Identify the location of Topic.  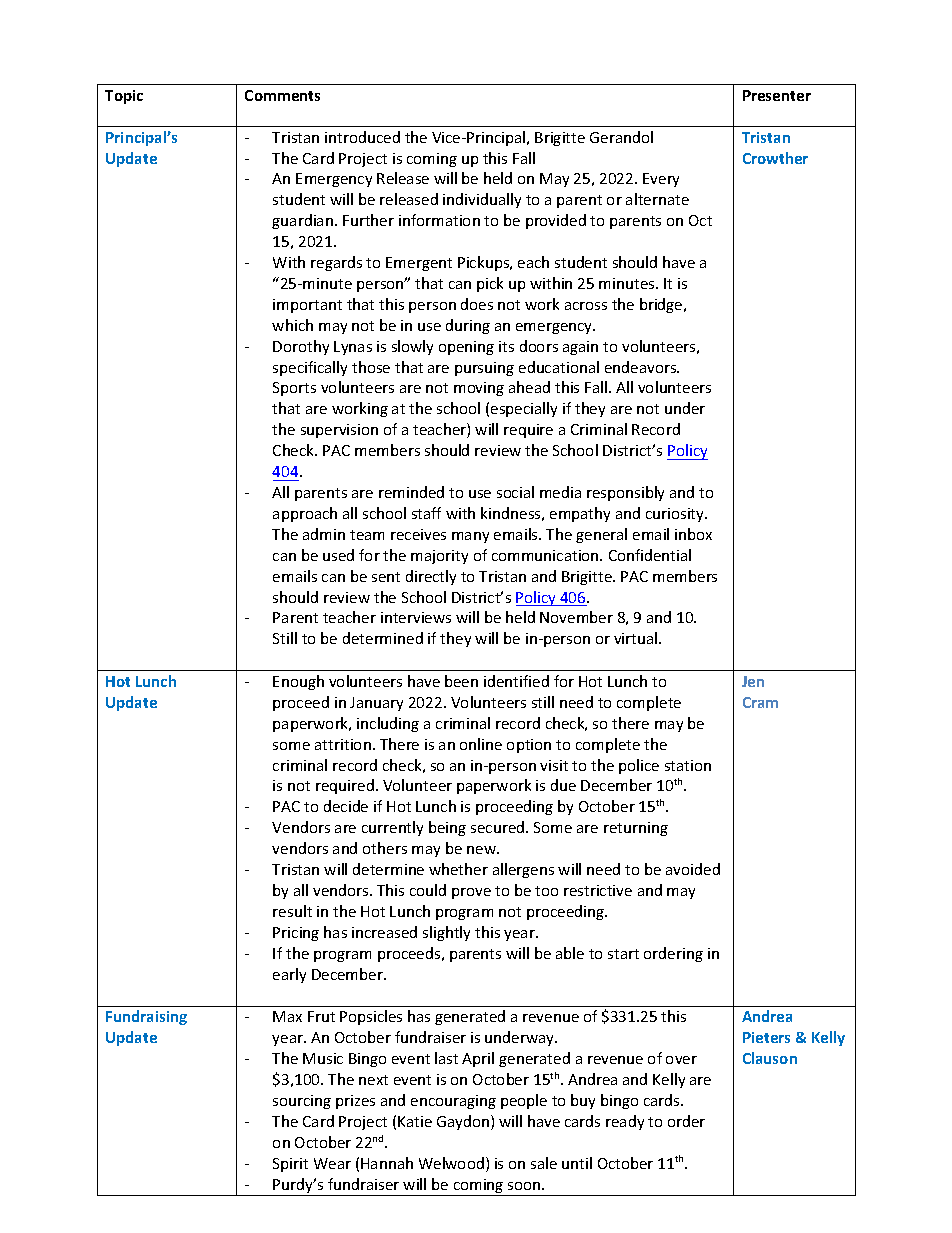
(124, 97).
